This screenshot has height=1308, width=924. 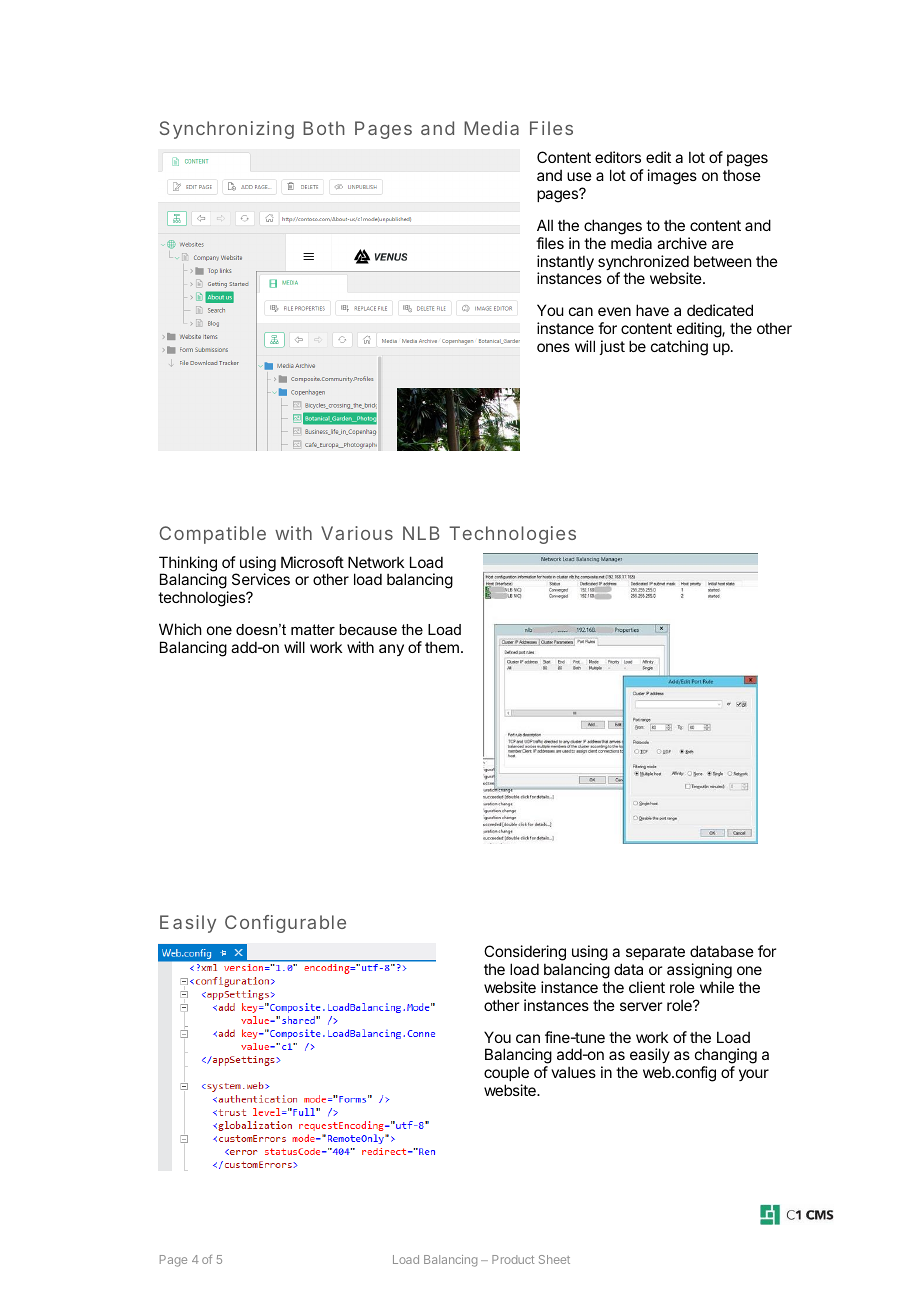 What do you see at coordinates (554, 1259) in the screenshot?
I see `Sheet` at bounding box center [554, 1259].
